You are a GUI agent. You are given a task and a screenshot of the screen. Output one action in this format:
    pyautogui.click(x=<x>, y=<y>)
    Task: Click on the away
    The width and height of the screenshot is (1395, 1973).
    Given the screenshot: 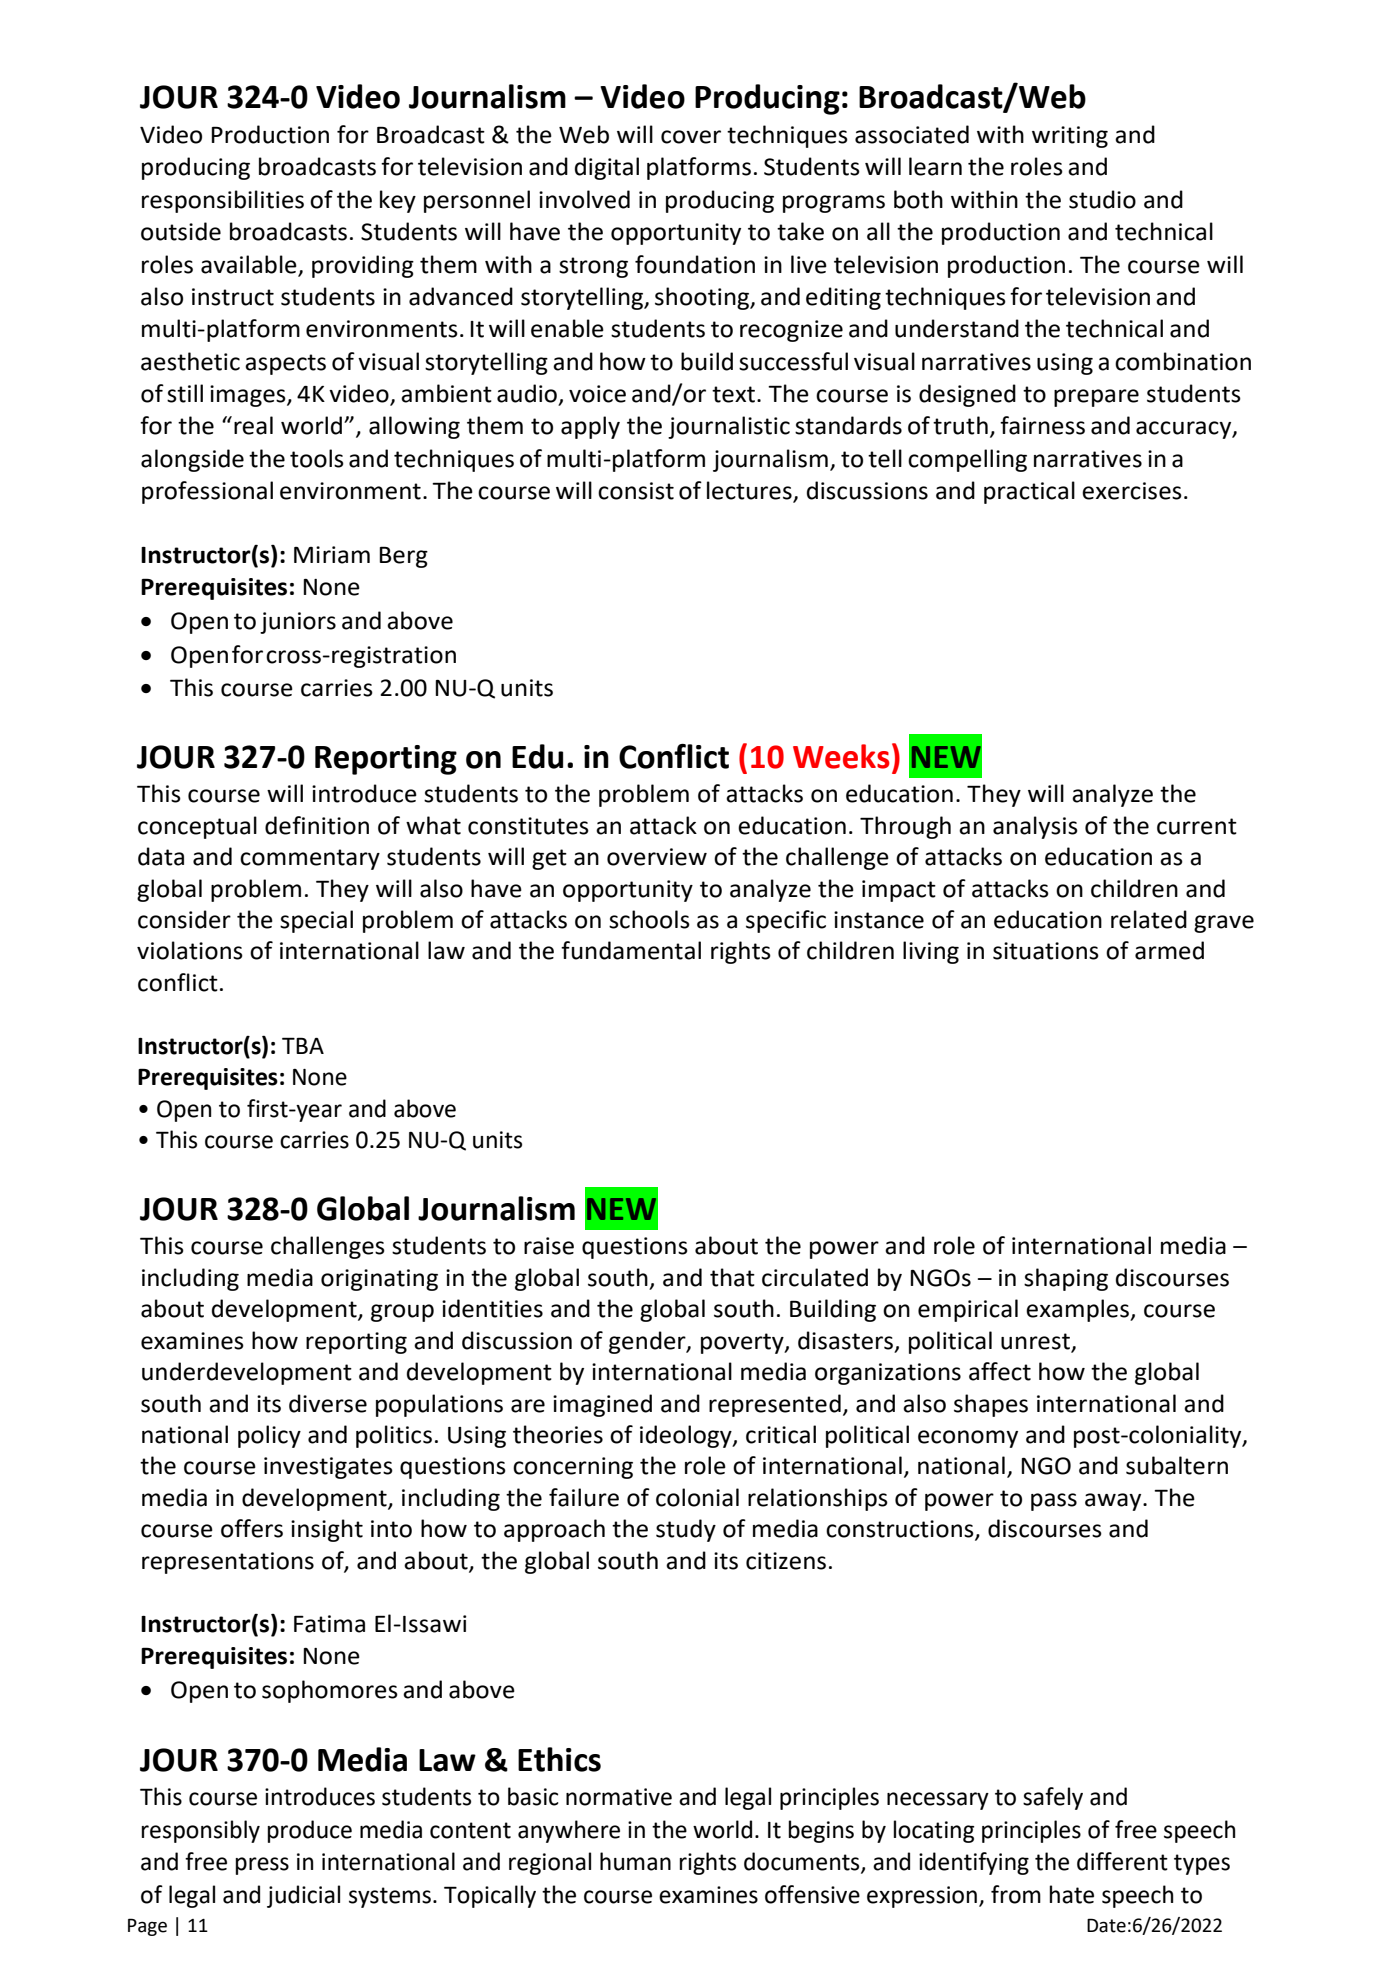 What is the action you would take?
    pyautogui.click(x=1114, y=1502)
